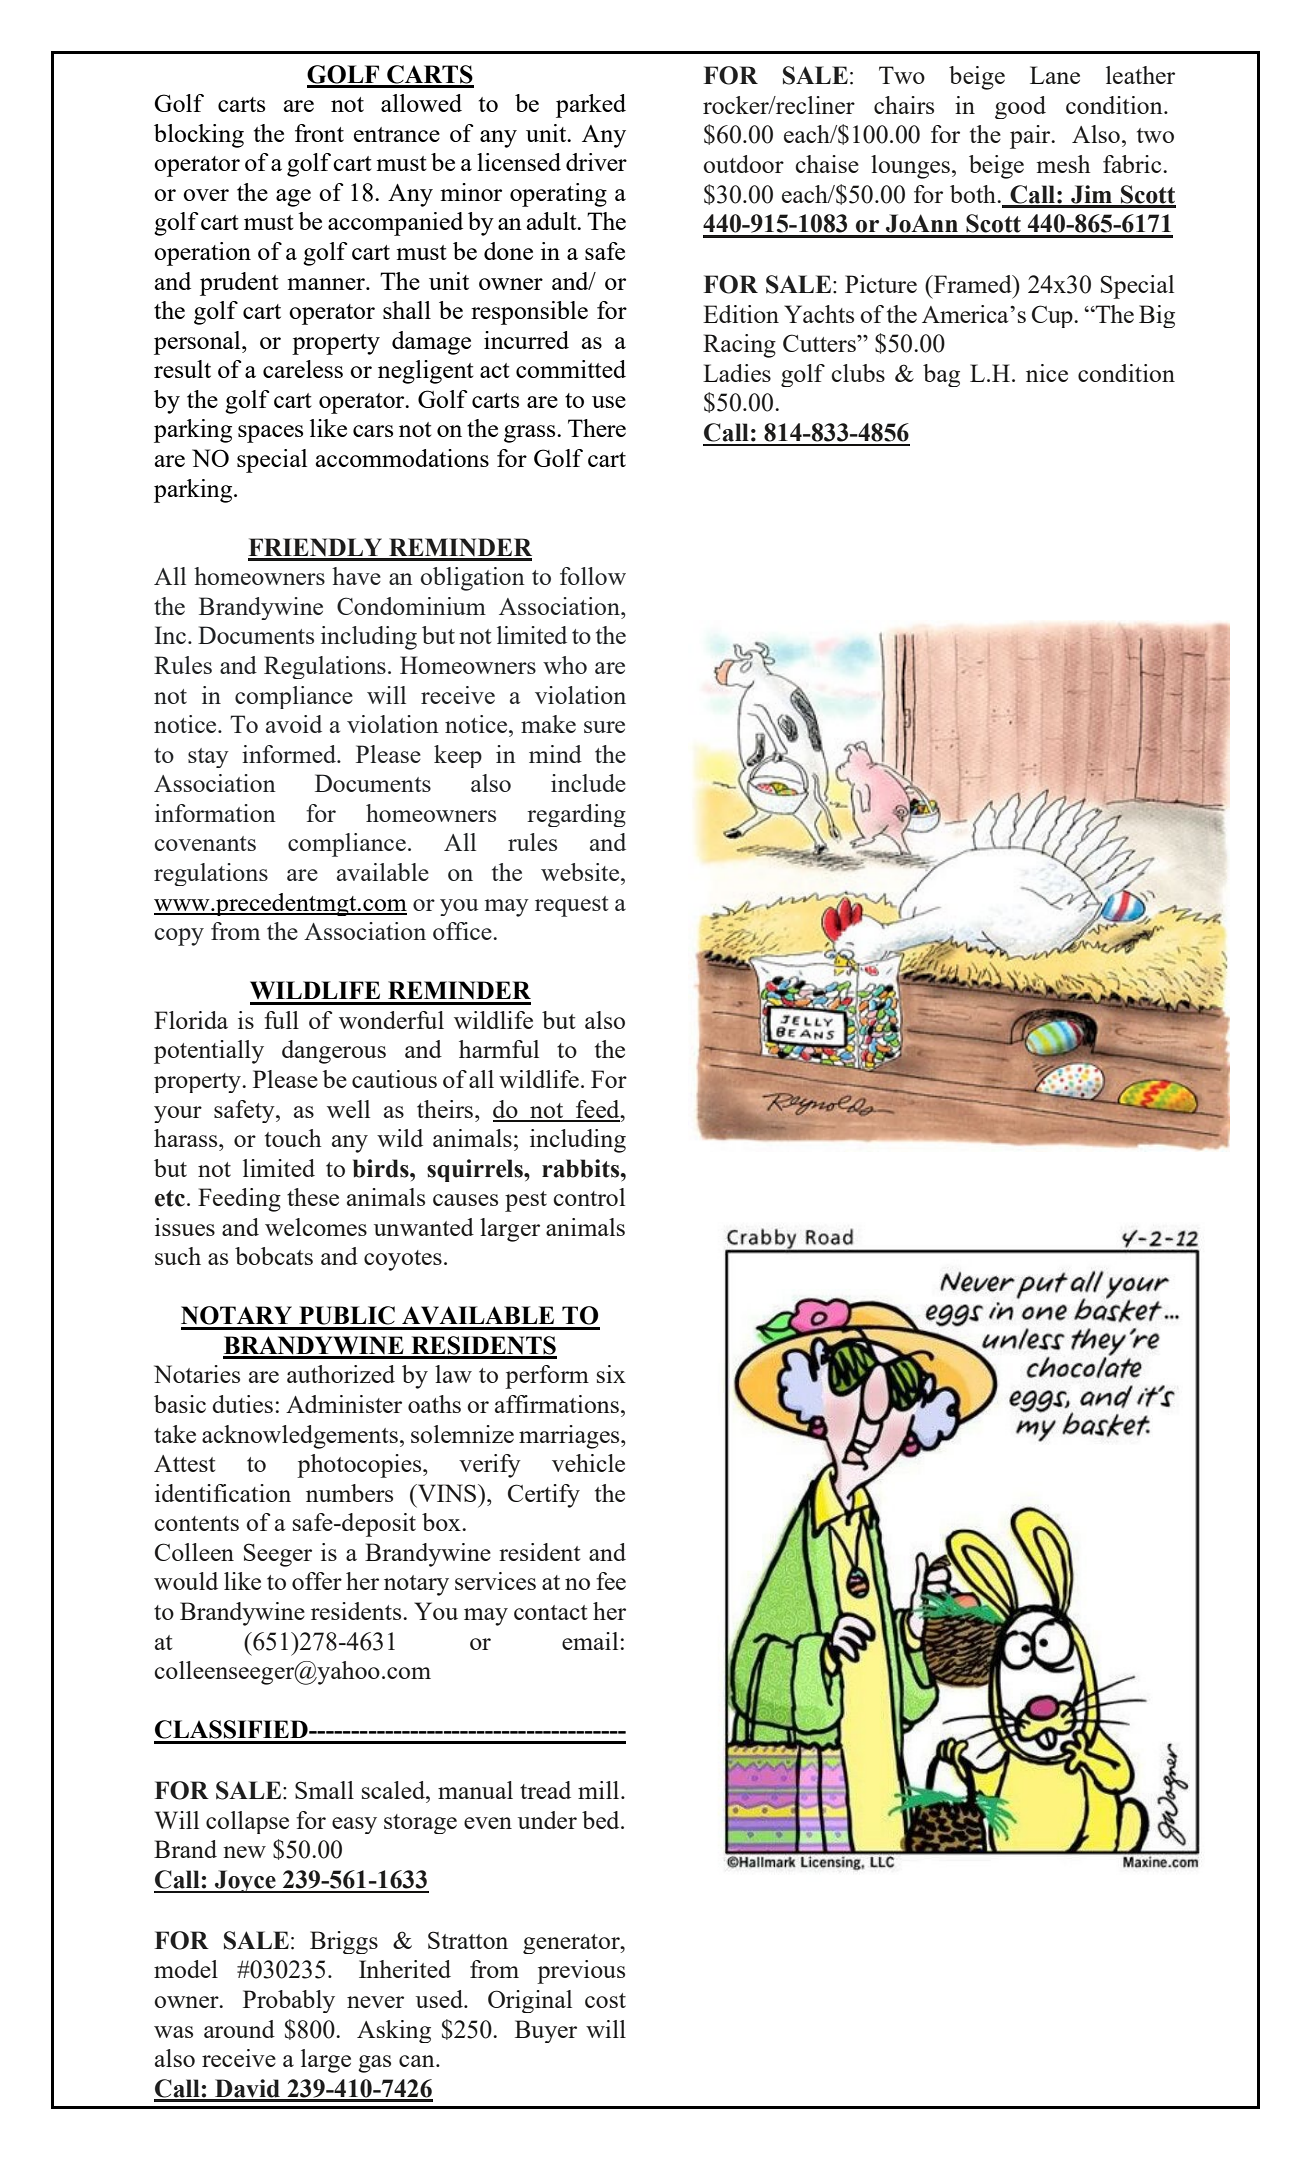 This screenshot has height=2160, width=1311. Describe the element at coordinates (289, 2001) in the screenshot. I see `Probably` at that location.
